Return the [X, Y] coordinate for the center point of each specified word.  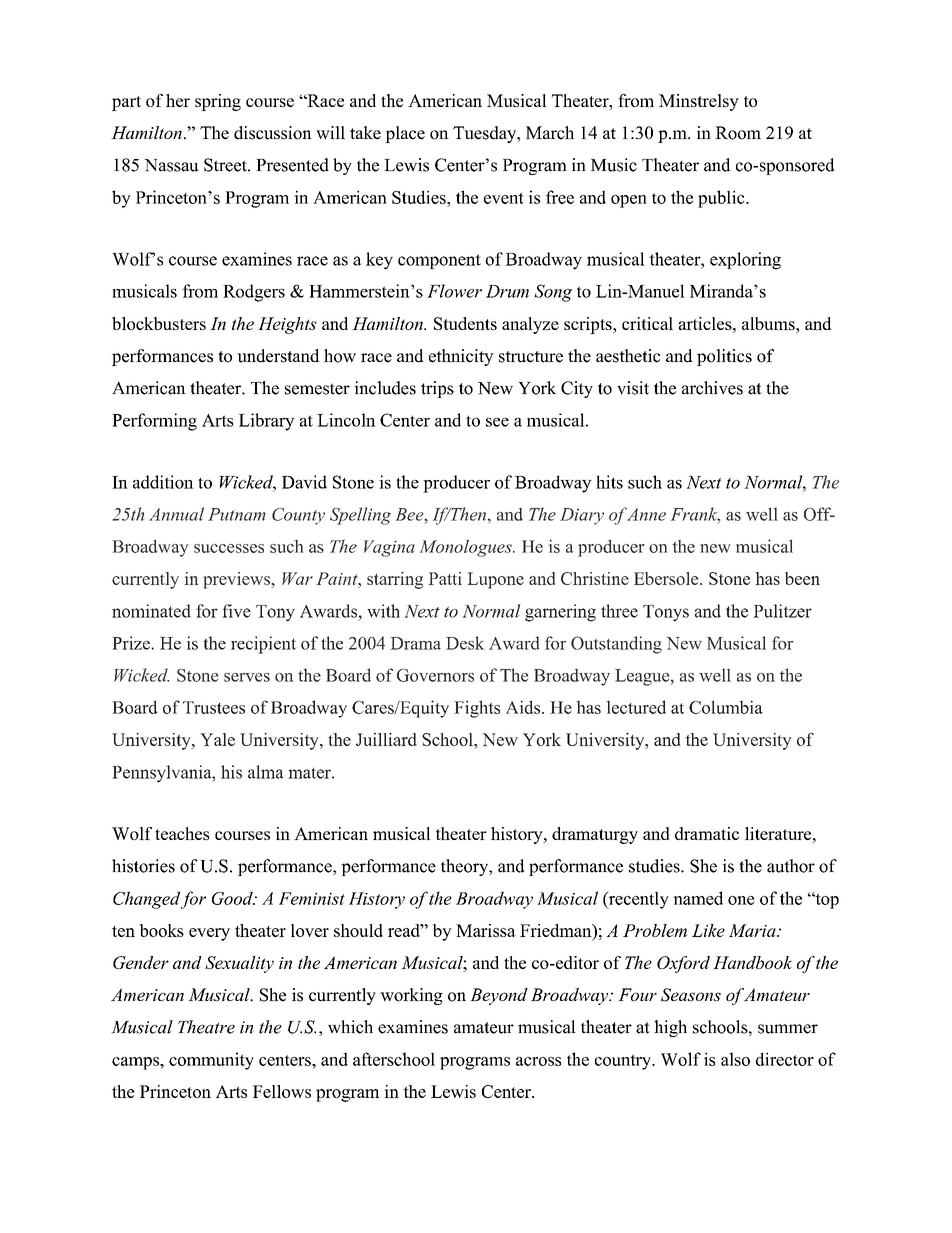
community [211, 1061]
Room [738, 133]
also [735, 1059]
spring [218, 102]
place [405, 134]
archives [712, 388]
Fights [477, 709]
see [497, 422]
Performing [154, 422]
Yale [217, 739]
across [538, 1061]
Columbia [726, 707]
